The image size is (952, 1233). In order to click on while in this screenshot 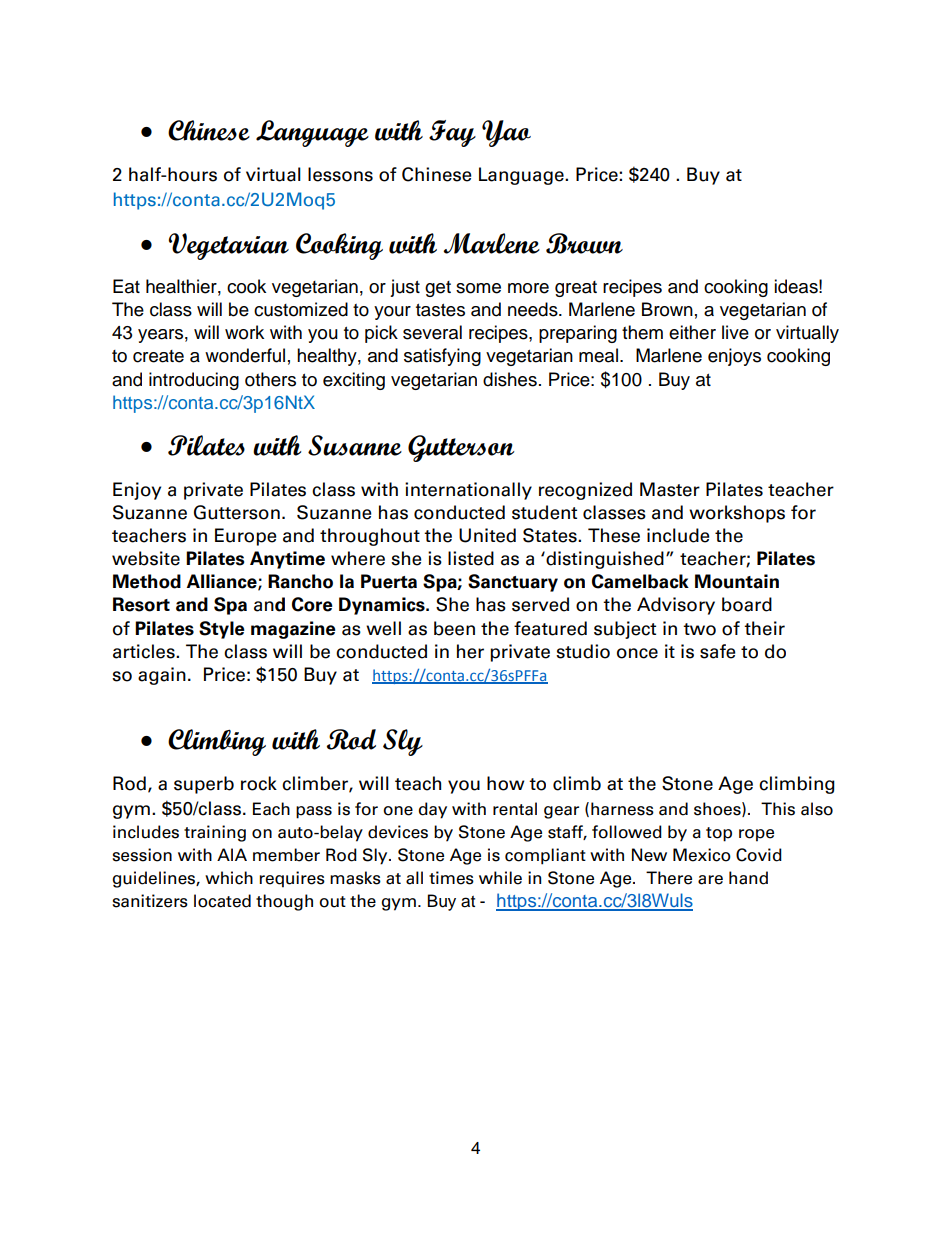, I will do `click(500, 878)`.
